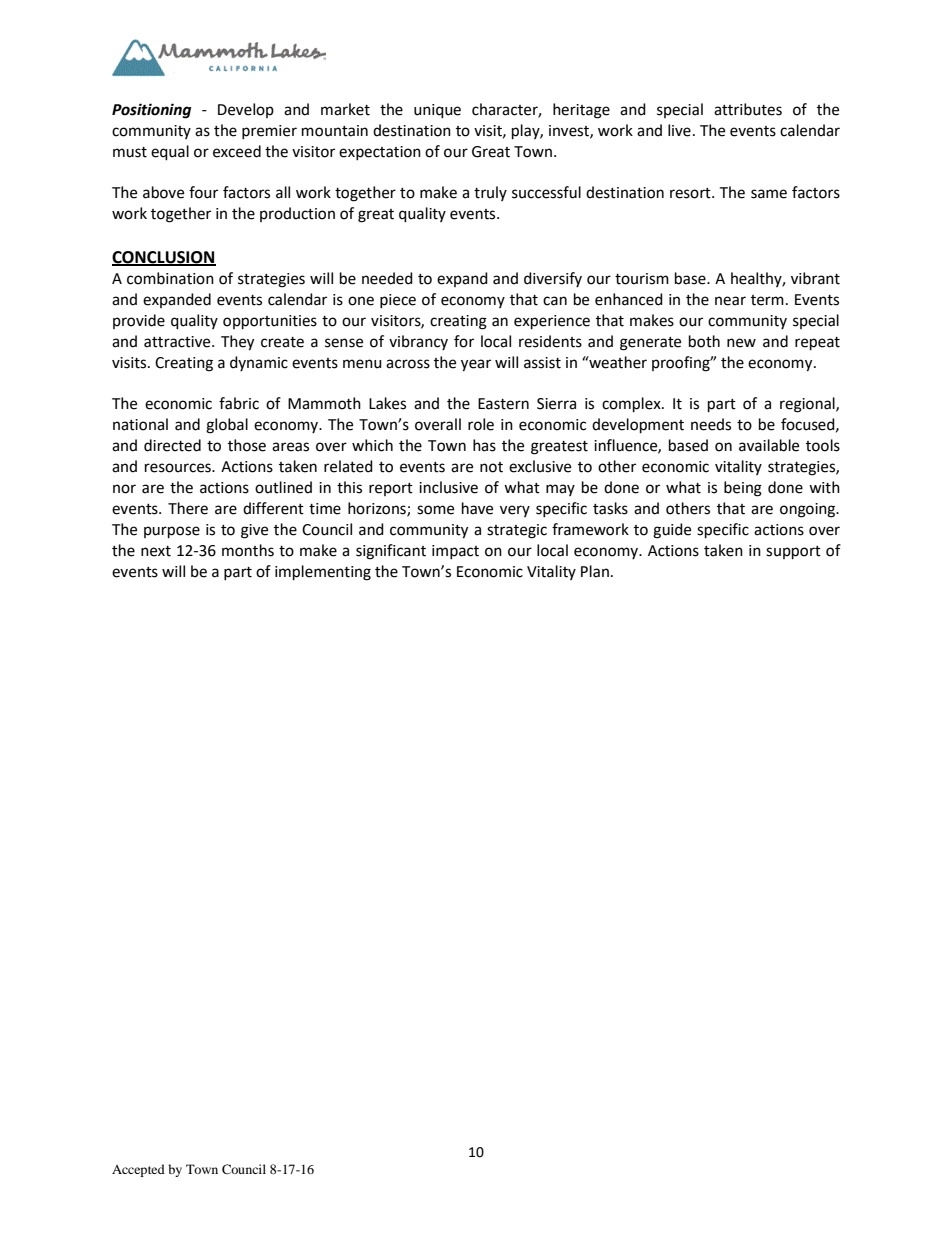 The height and width of the image is (1233, 952). I want to click on exceed, so click(237, 151).
